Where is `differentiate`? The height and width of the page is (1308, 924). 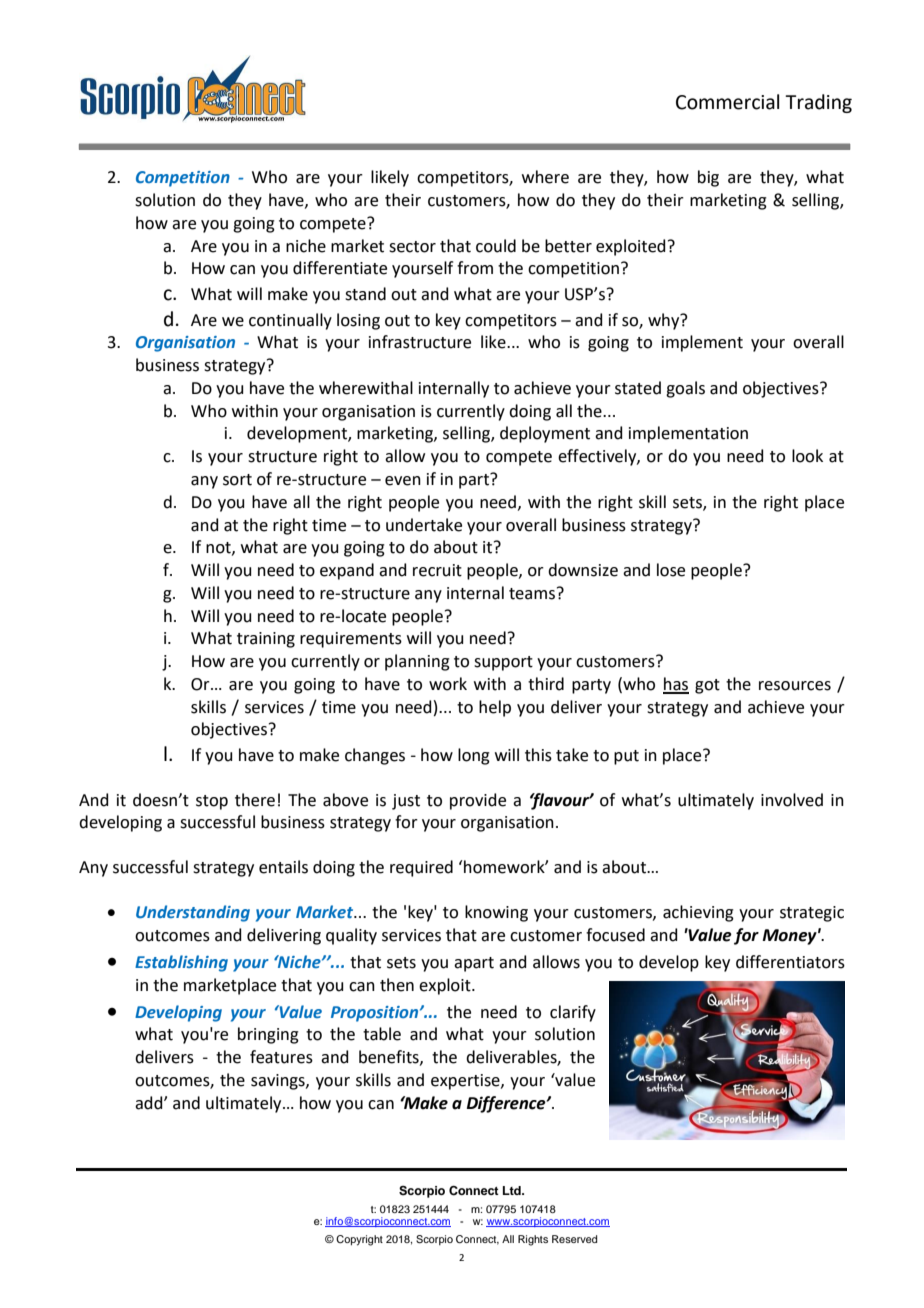
differentiate is located at coordinates (340, 268).
